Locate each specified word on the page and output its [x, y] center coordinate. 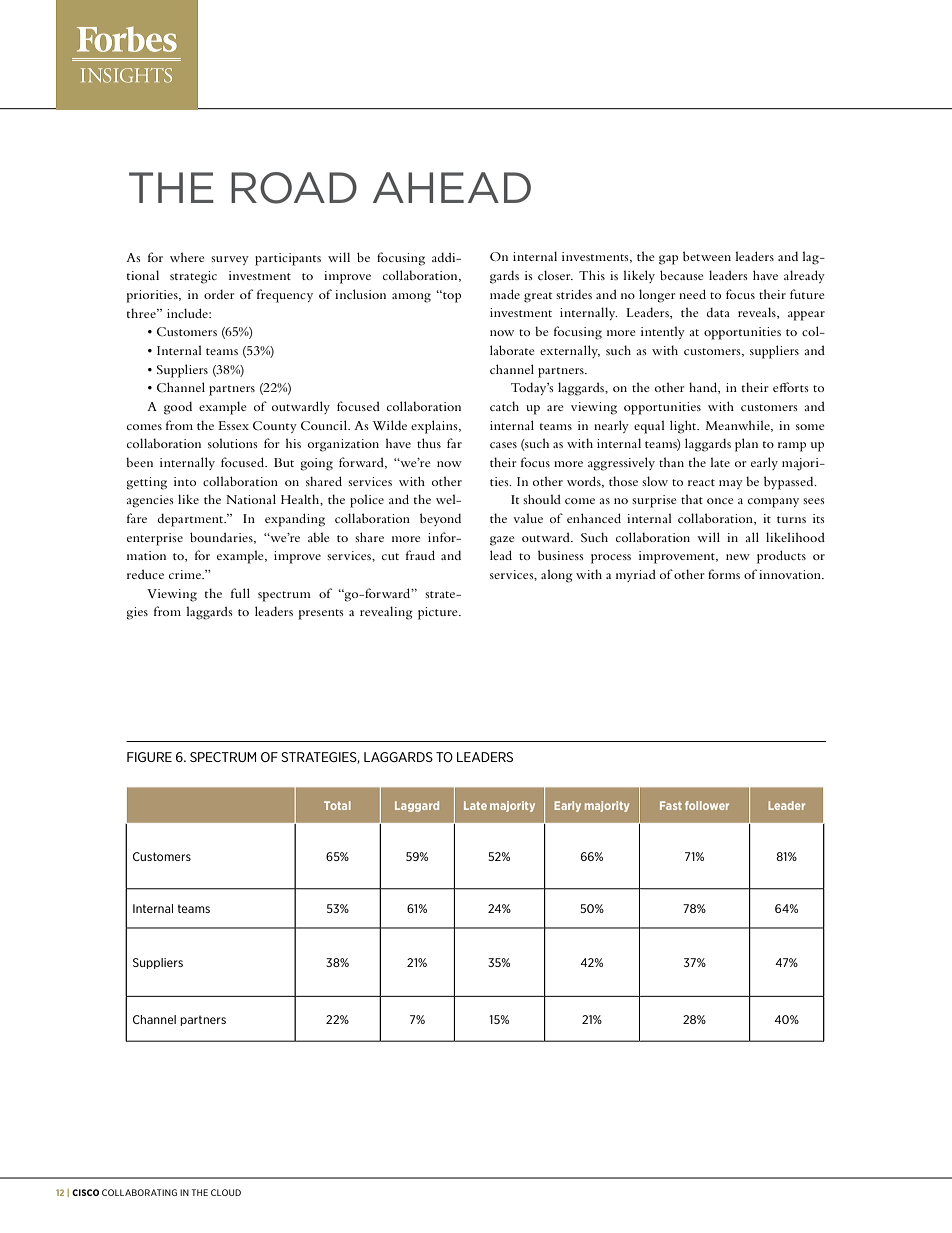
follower [707, 805]
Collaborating [139, 1192]
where [187, 257]
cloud [226, 1192]
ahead [452, 187]
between [707, 256]
